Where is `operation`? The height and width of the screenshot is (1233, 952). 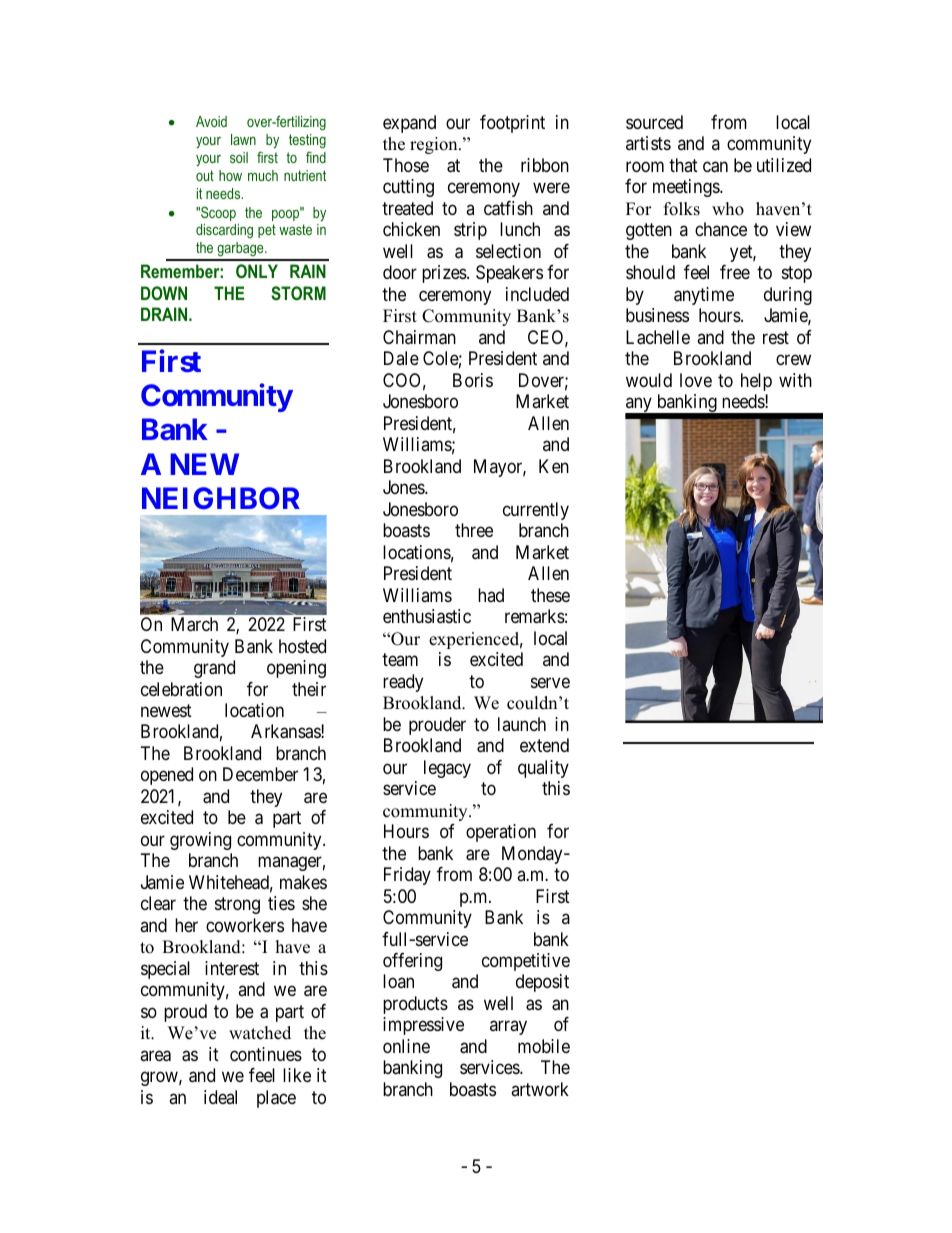
operation is located at coordinates (501, 833).
